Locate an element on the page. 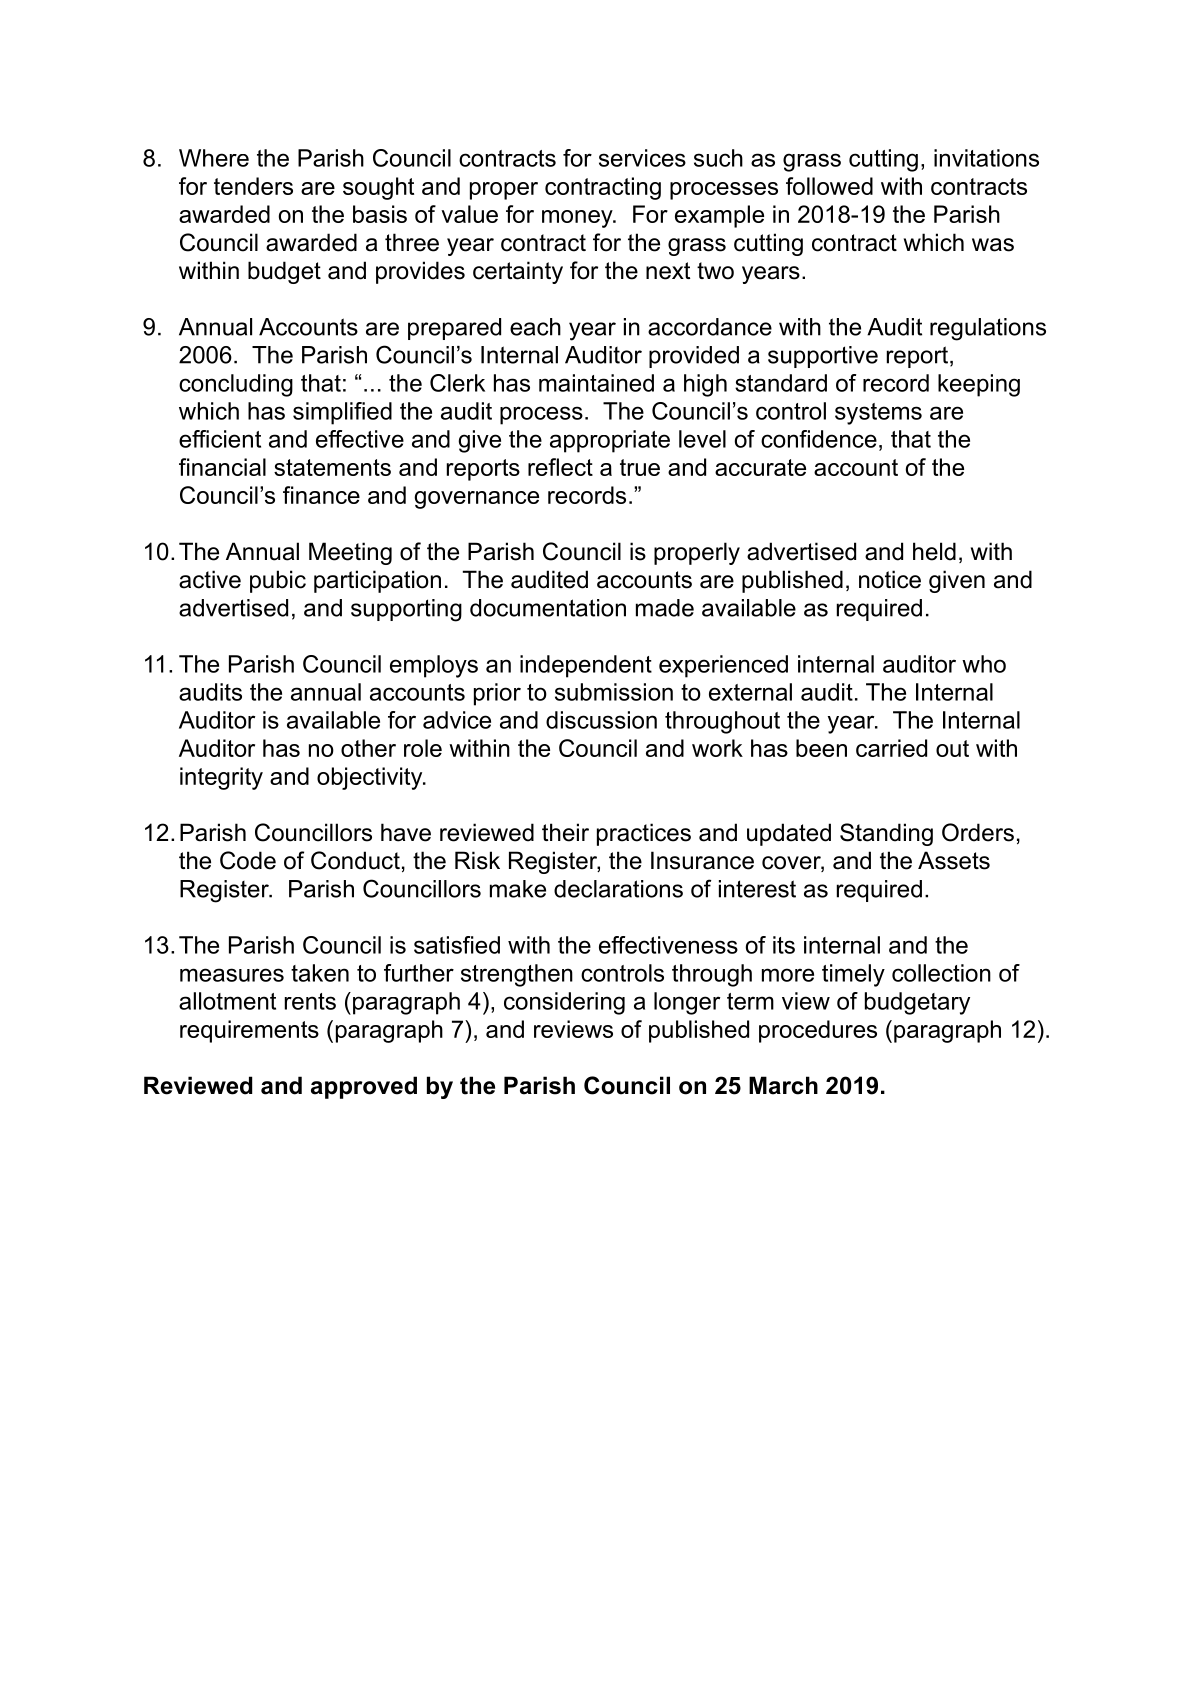 This image has height=1690, width=1195. concluding is located at coordinates (236, 385).
